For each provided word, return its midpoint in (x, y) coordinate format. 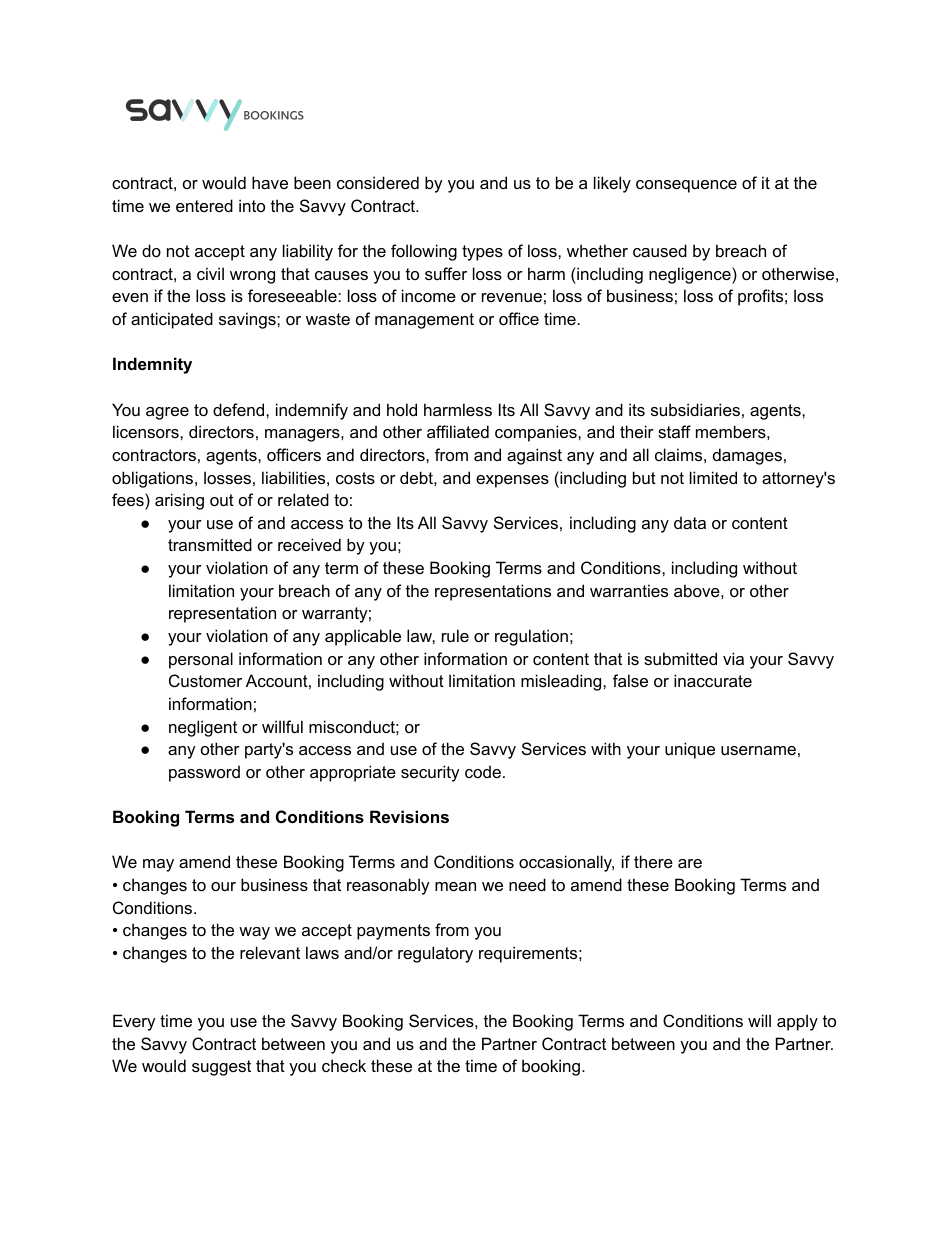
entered (204, 205)
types (482, 253)
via (733, 658)
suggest (221, 1068)
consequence (686, 186)
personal (201, 660)
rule (455, 635)
